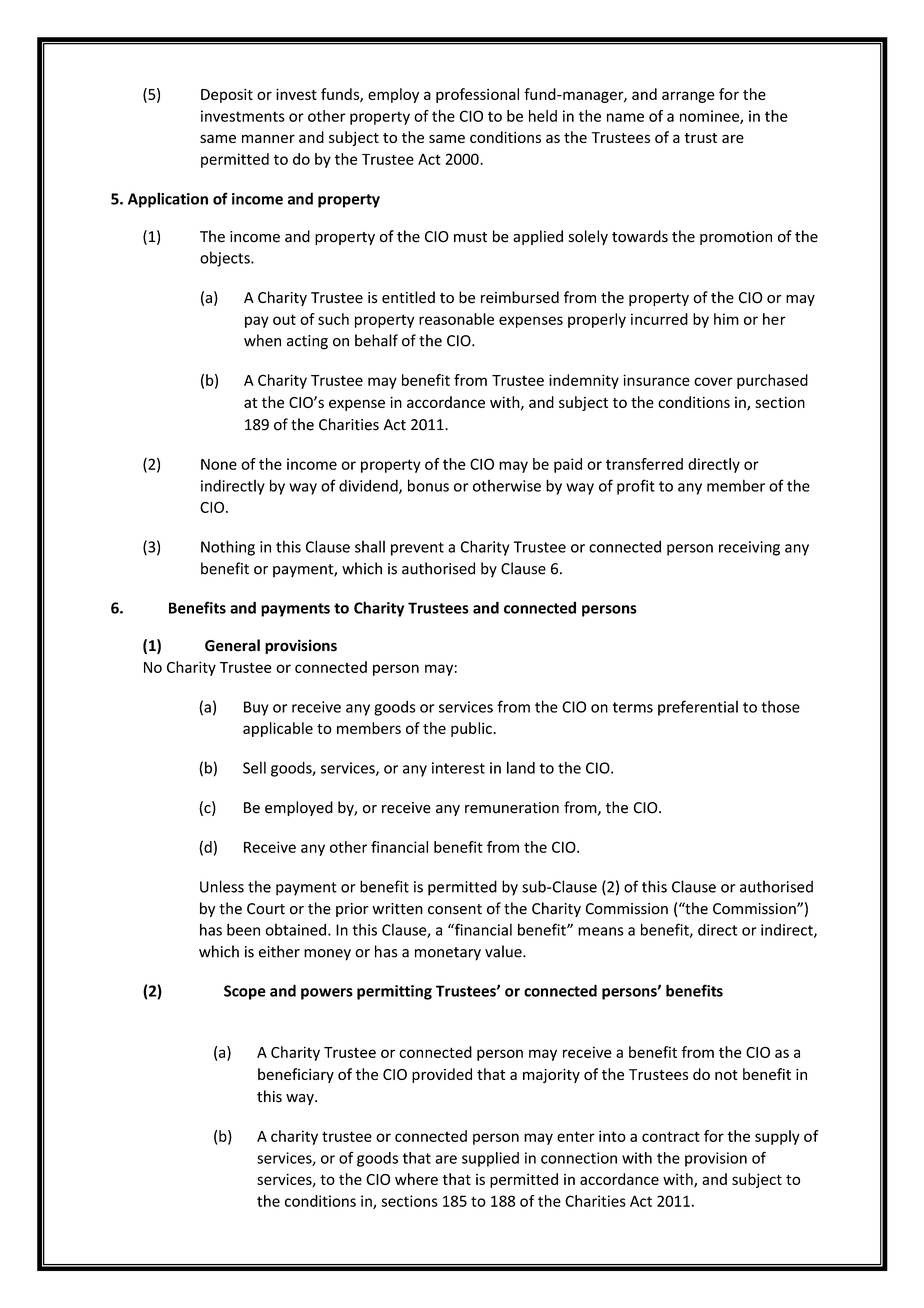  Describe the element at coordinates (296, 1075) in the image. I see `beneficiary` at that location.
